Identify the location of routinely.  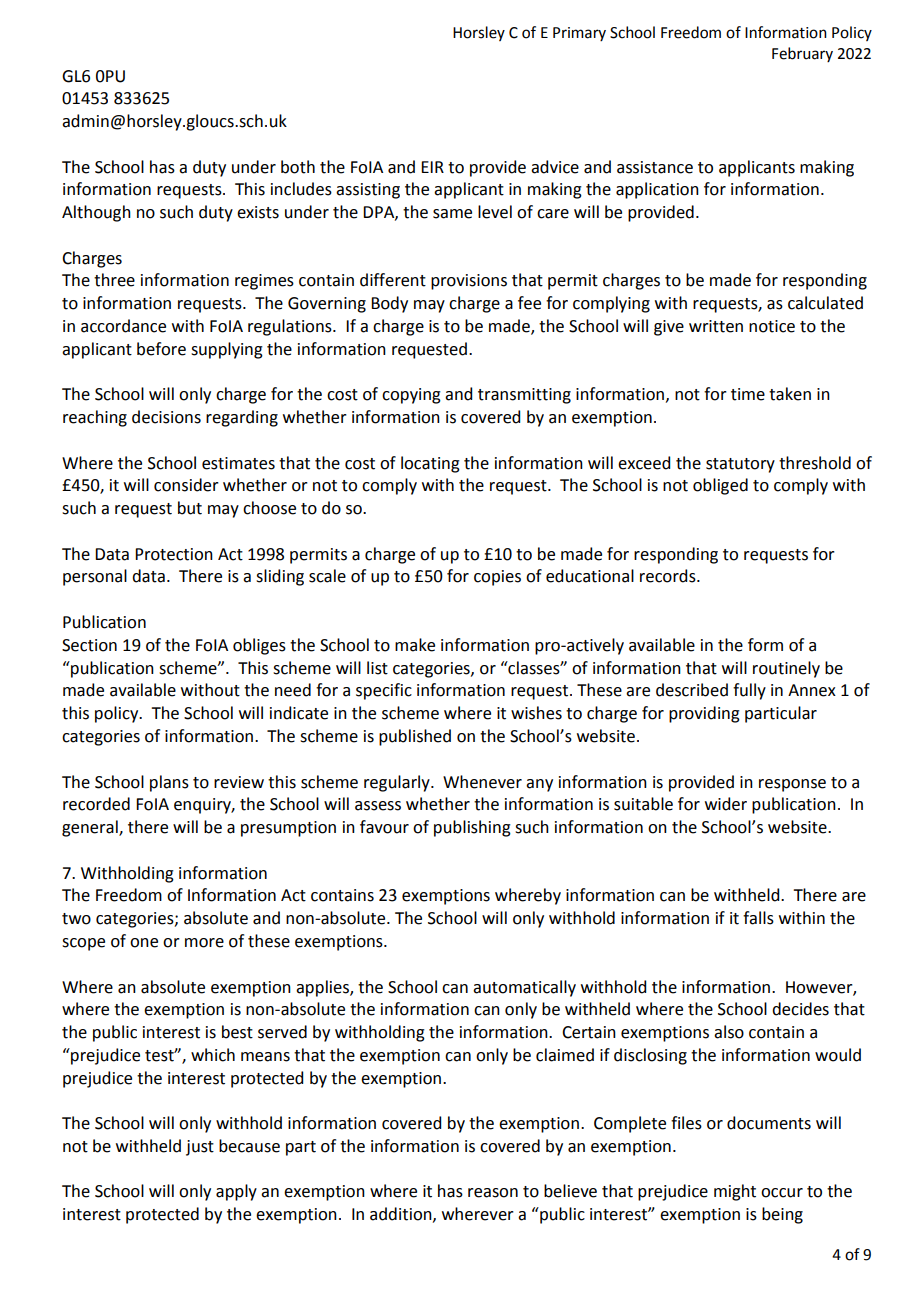
(786, 669).
